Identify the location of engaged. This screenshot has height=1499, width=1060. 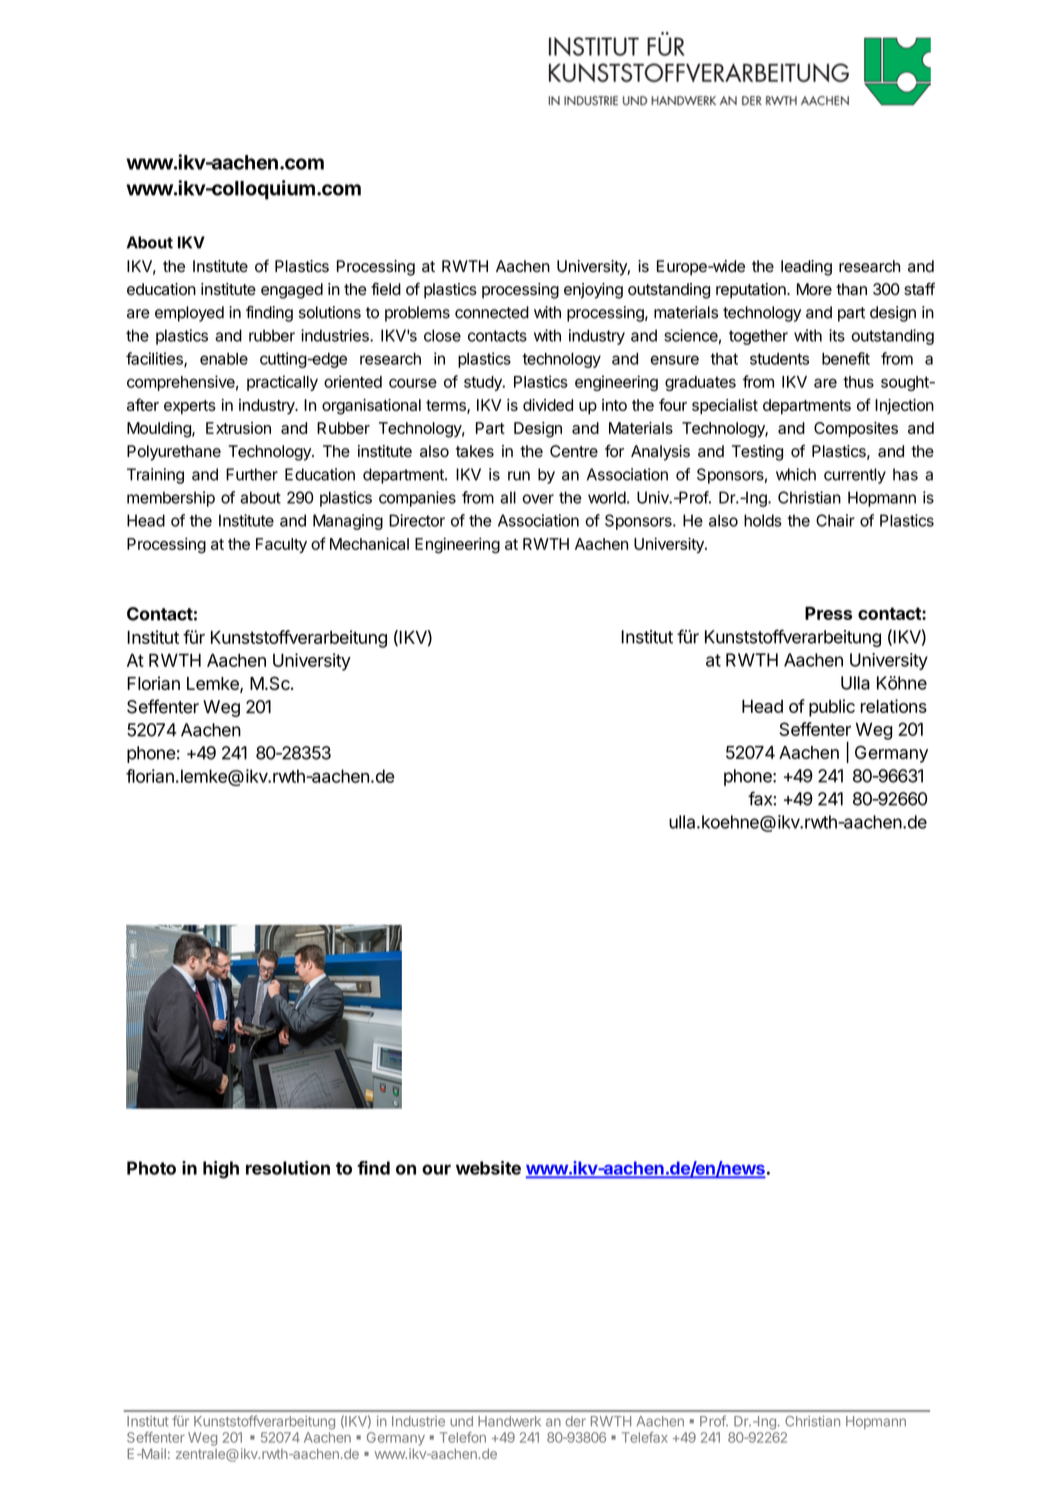
(292, 291).
